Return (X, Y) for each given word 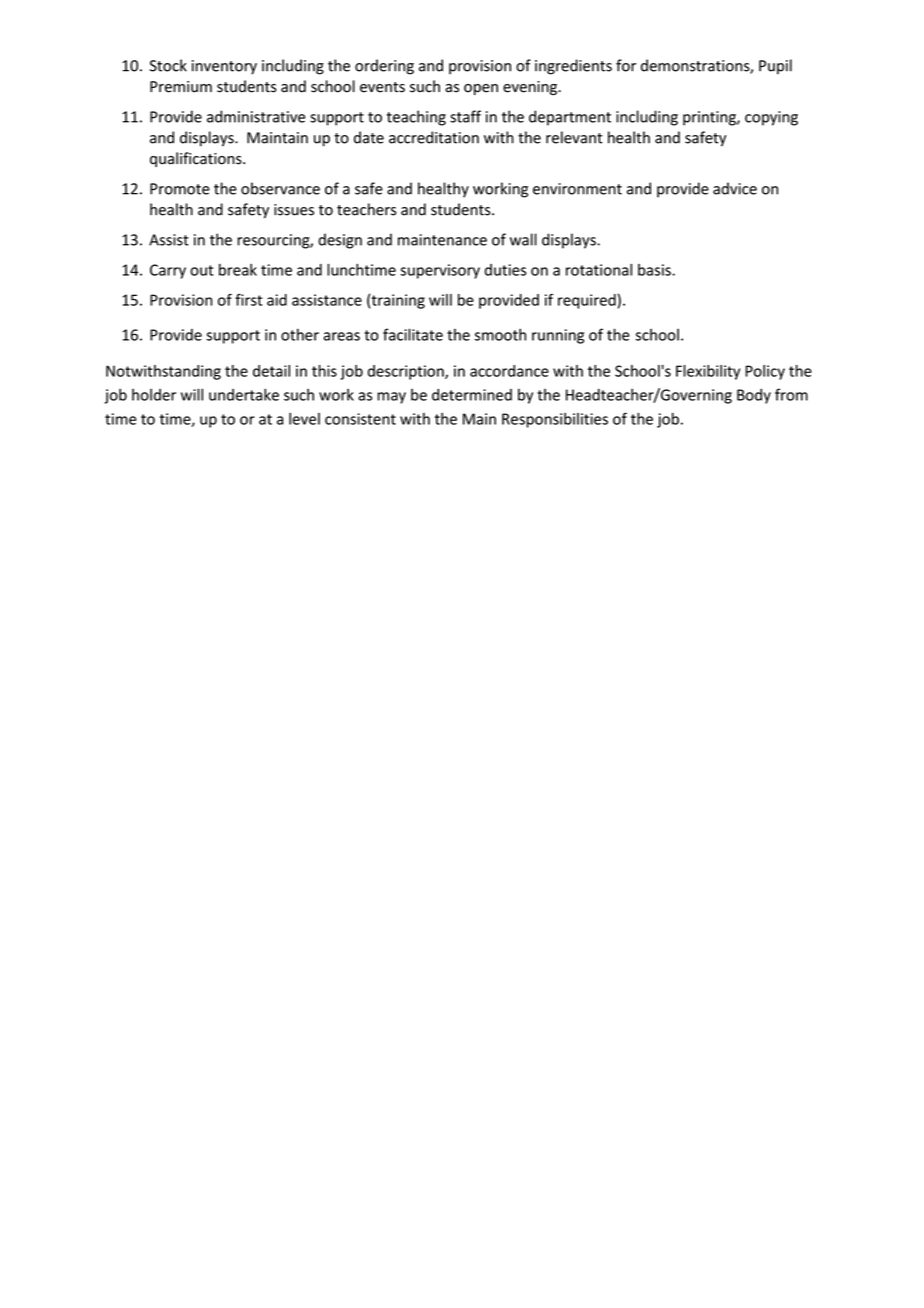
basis (655, 270)
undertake (244, 394)
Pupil (775, 67)
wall (523, 239)
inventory (224, 67)
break (238, 270)
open (481, 89)
